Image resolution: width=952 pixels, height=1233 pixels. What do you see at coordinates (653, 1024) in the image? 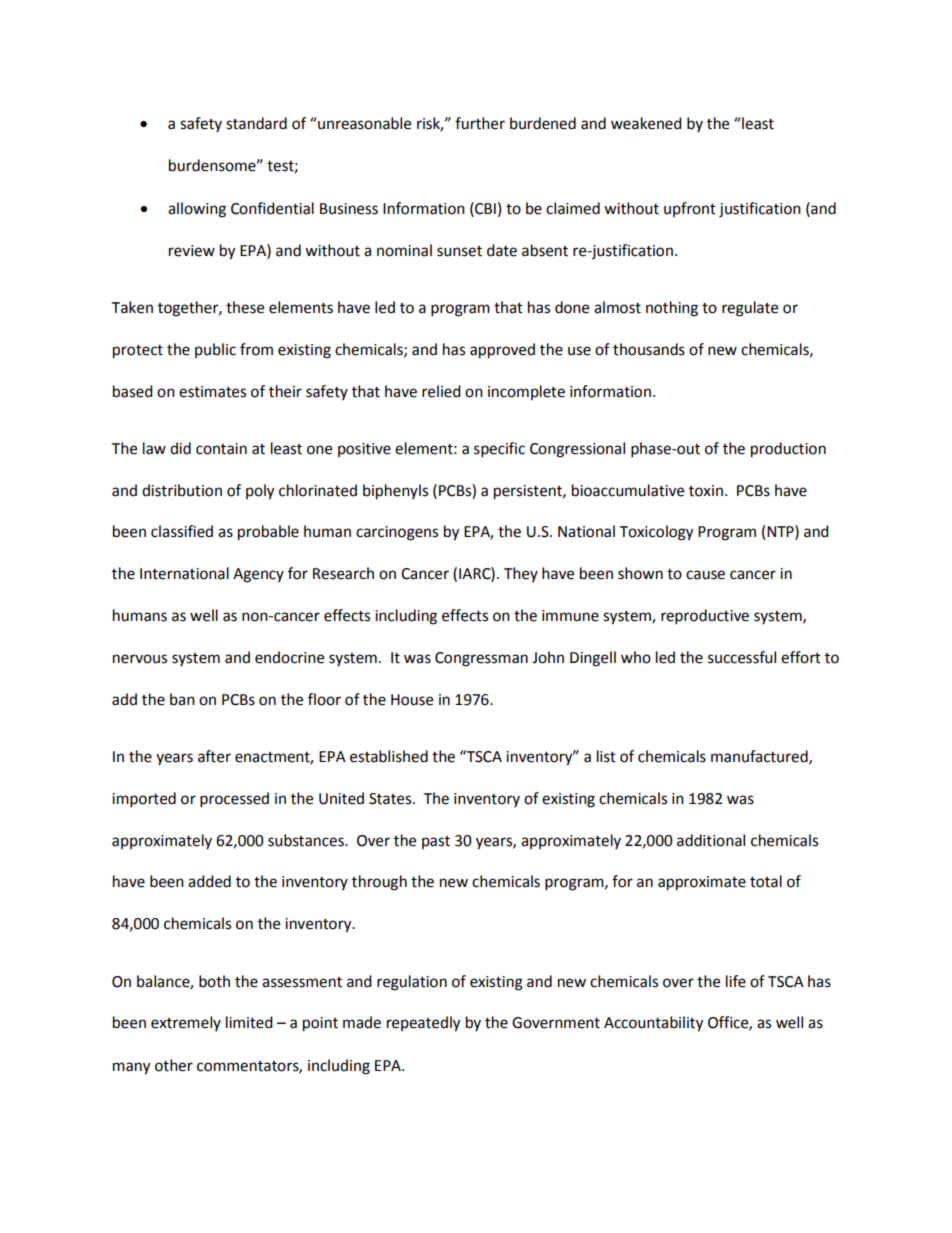
I see `Accountability` at bounding box center [653, 1024].
